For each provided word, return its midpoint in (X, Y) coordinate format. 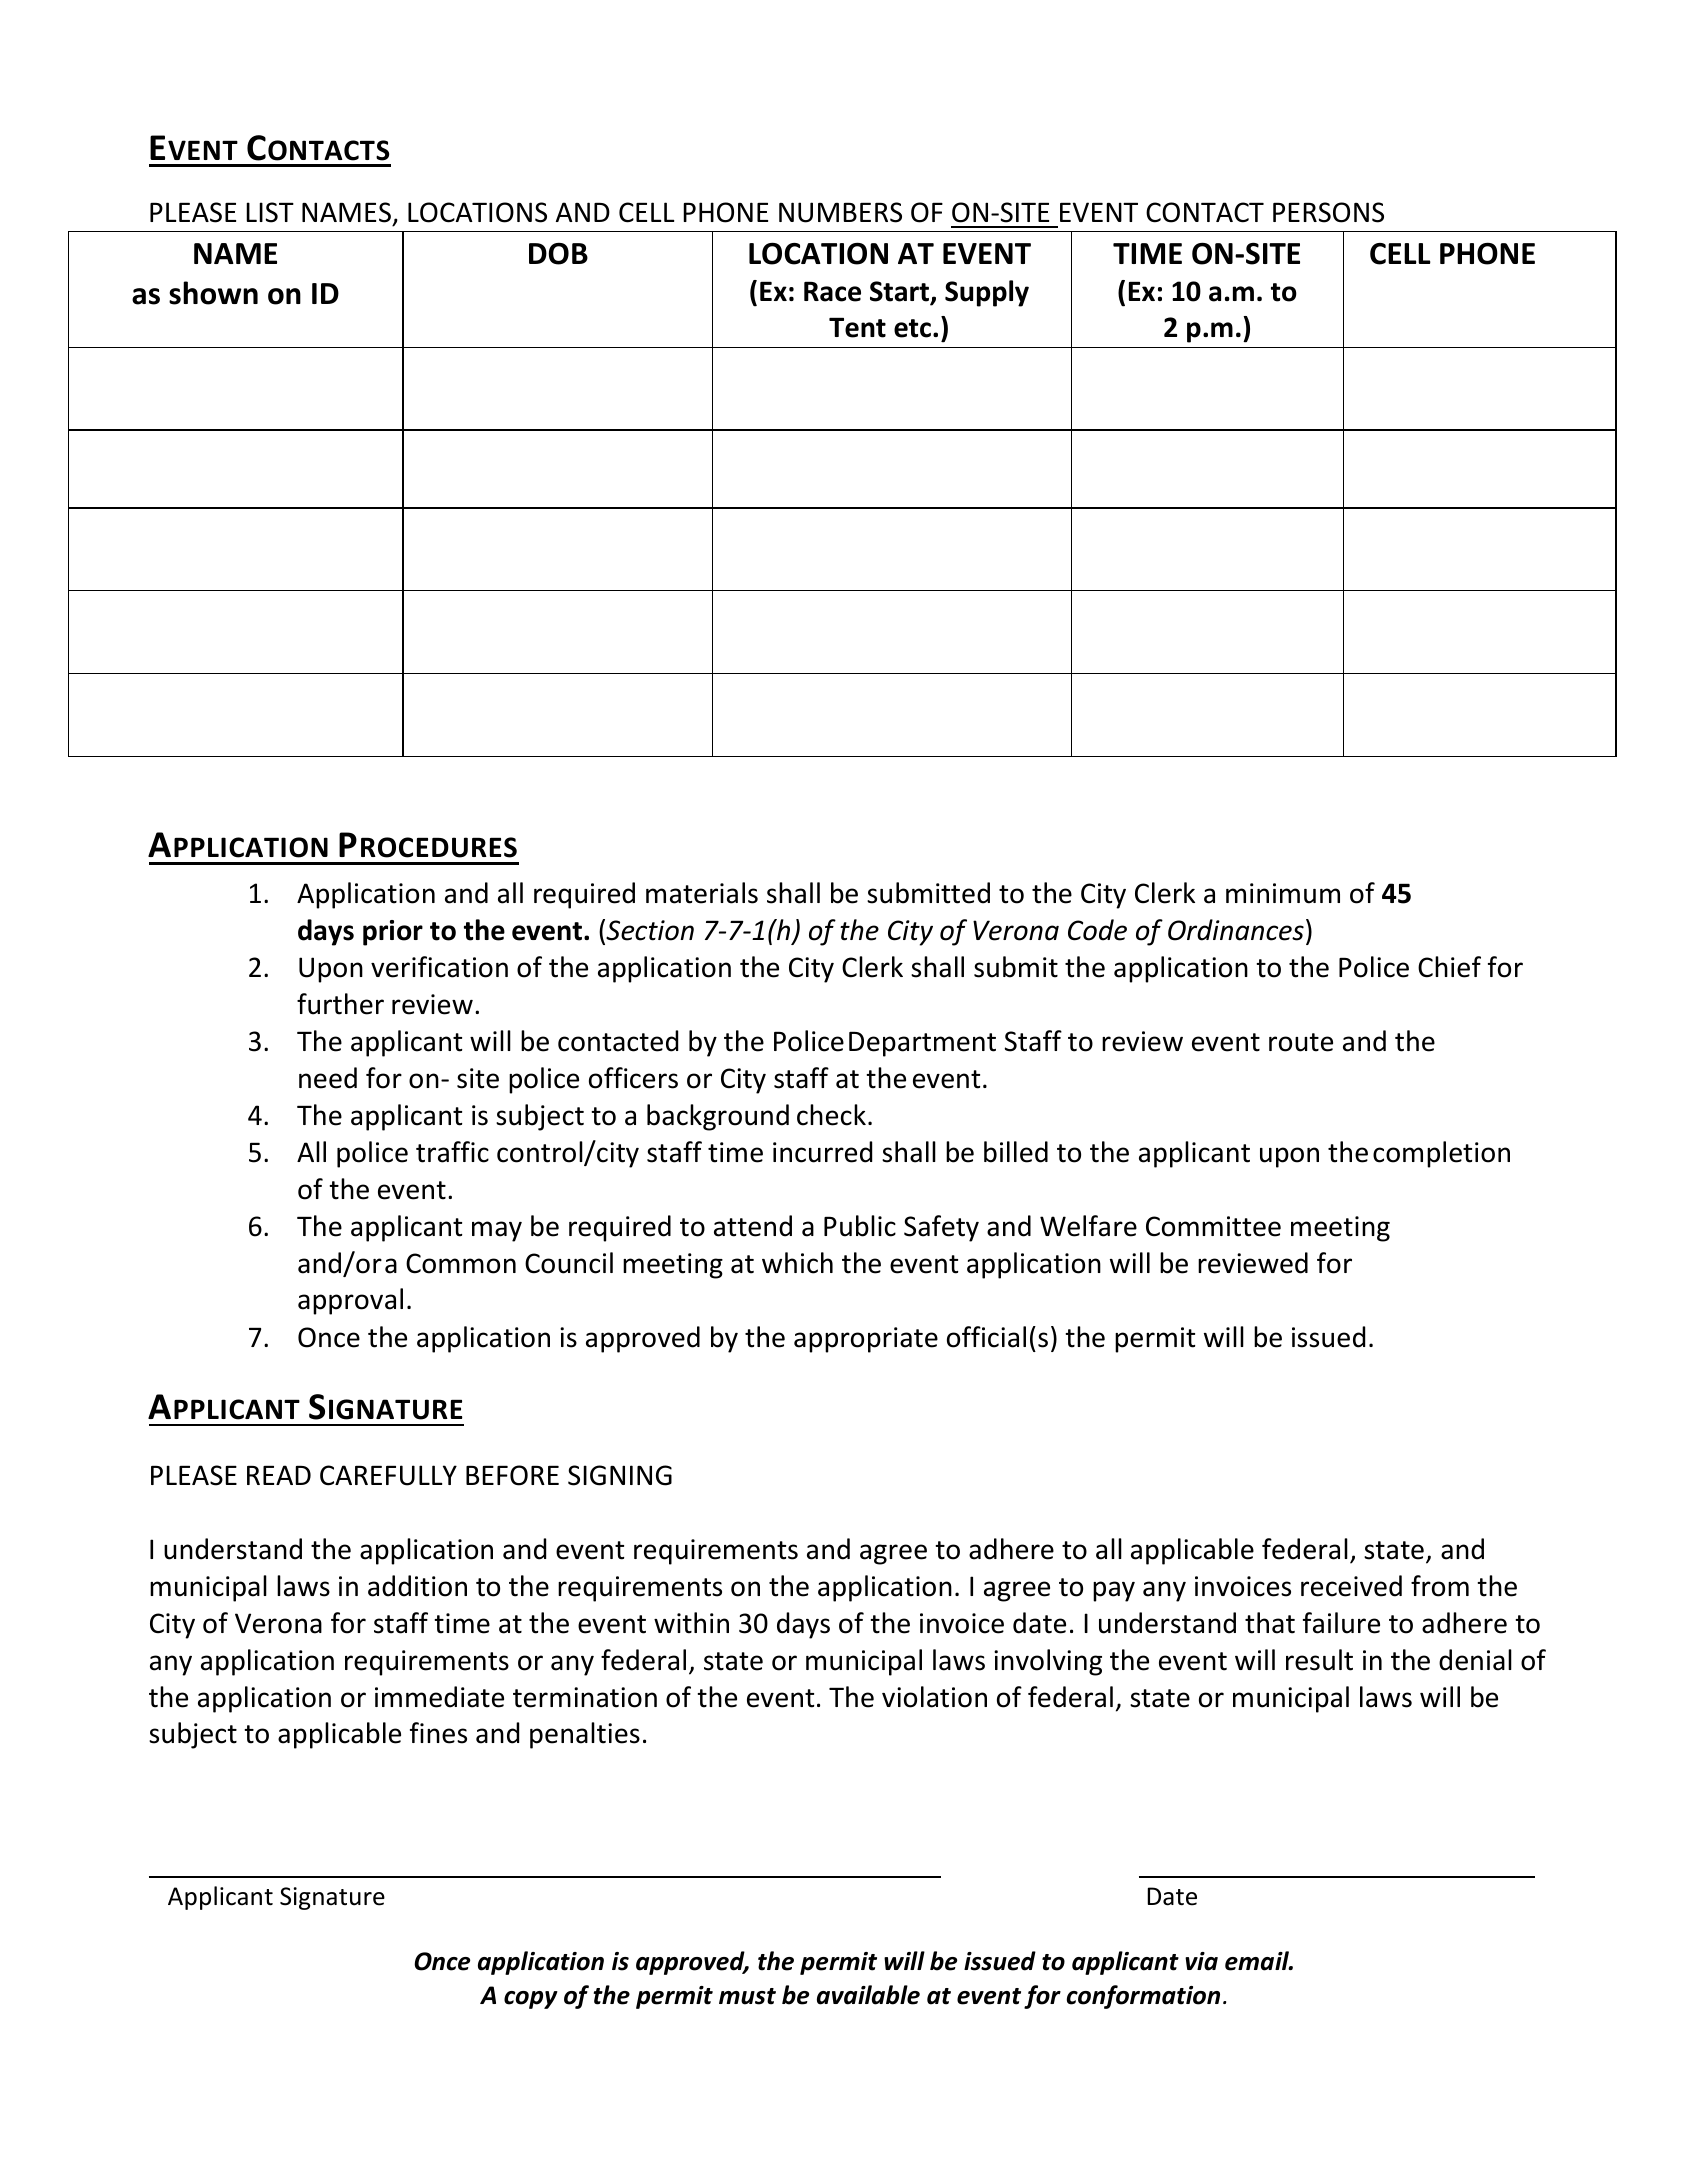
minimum (1283, 893)
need (328, 1078)
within (691, 1623)
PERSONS (1328, 212)
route (1301, 1042)
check (831, 1115)
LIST (270, 212)
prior (393, 933)
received (1351, 1586)
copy (531, 2000)
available (868, 1995)
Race (832, 292)
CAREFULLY (388, 1475)
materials (702, 893)
